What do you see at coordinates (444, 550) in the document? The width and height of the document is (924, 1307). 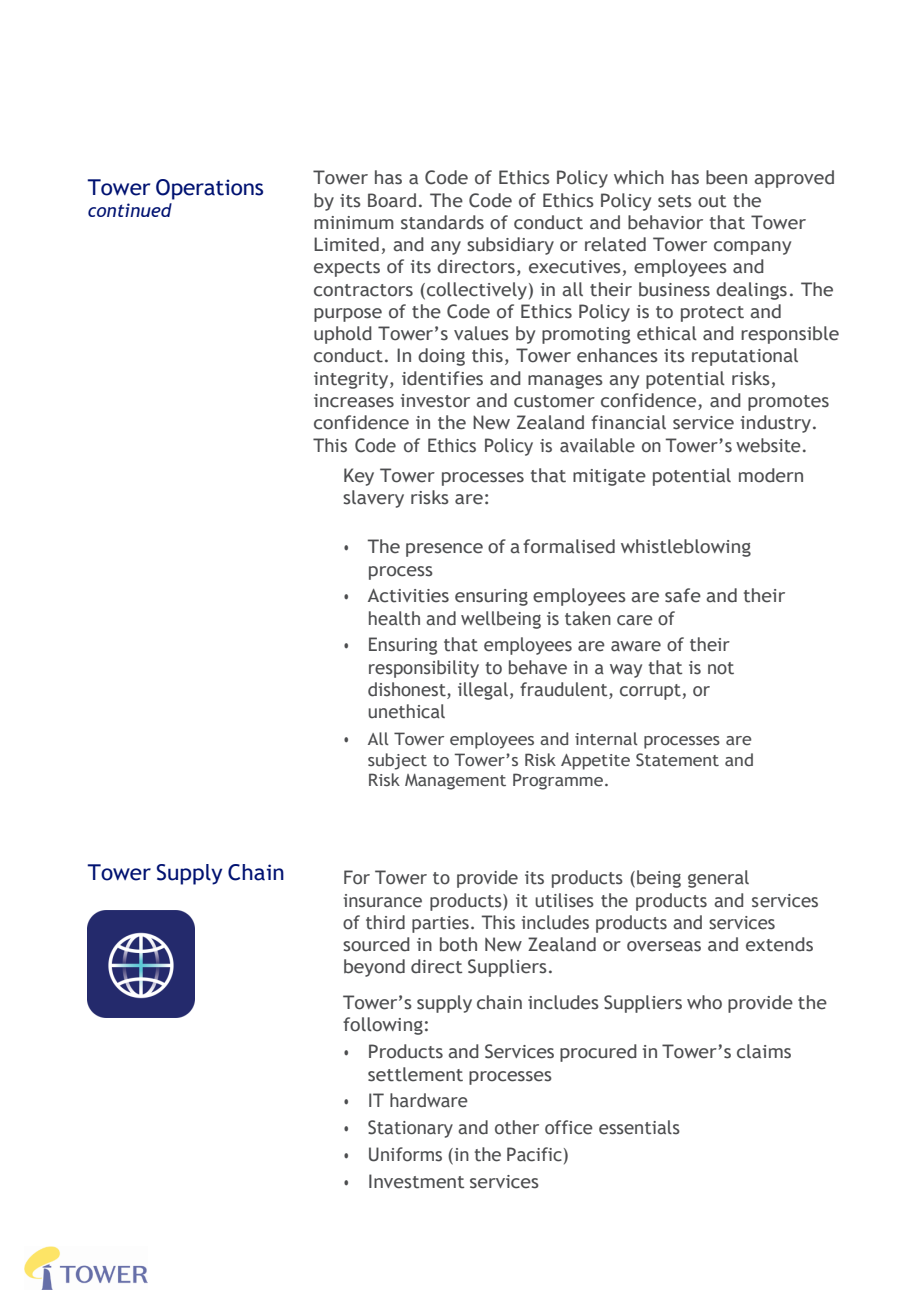 I see `presence` at bounding box center [444, 550].
